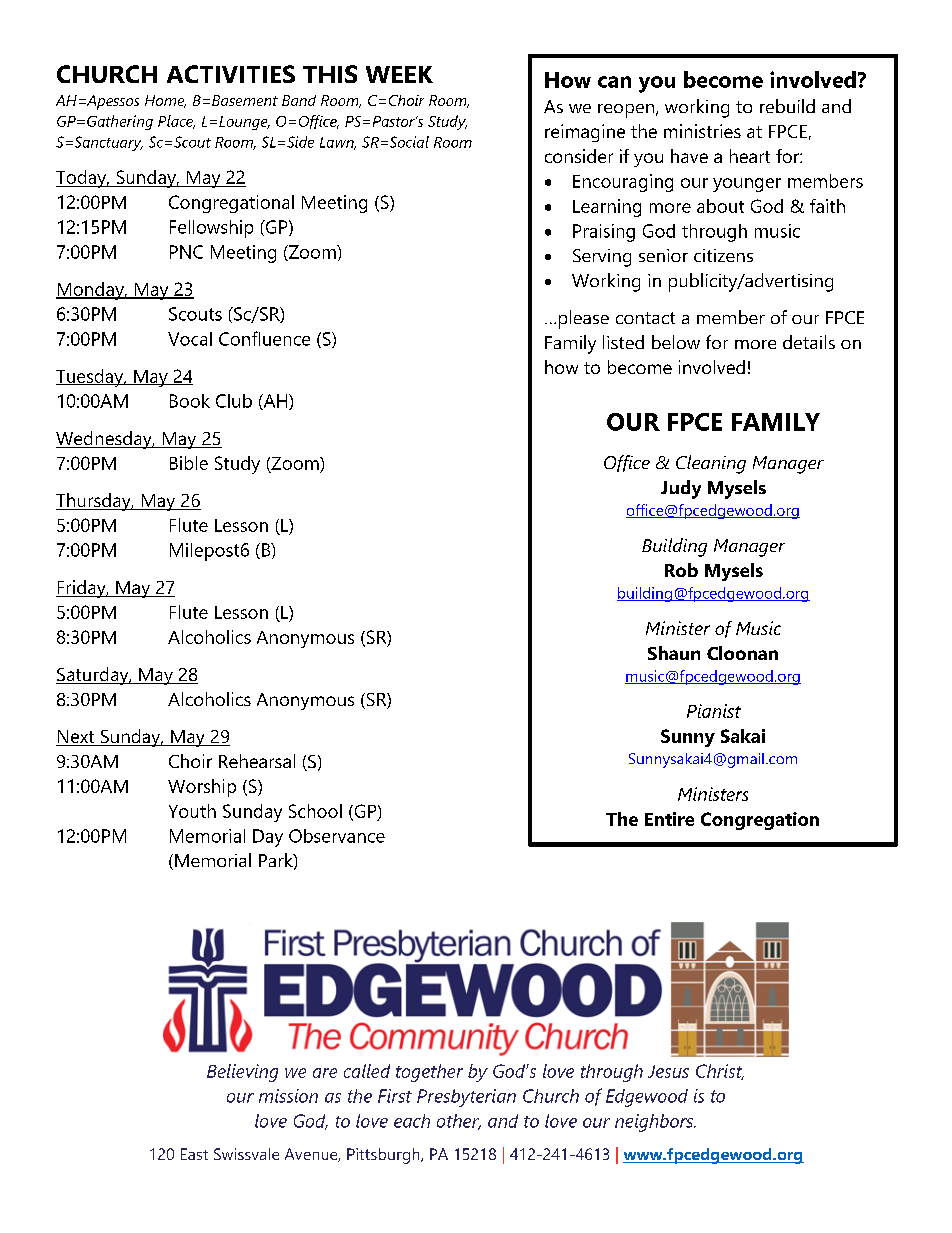 The height and width of the page is (1233, 952). Describe the element at coordinates (399, 74) in the page. I see `WEEK` at that location.
